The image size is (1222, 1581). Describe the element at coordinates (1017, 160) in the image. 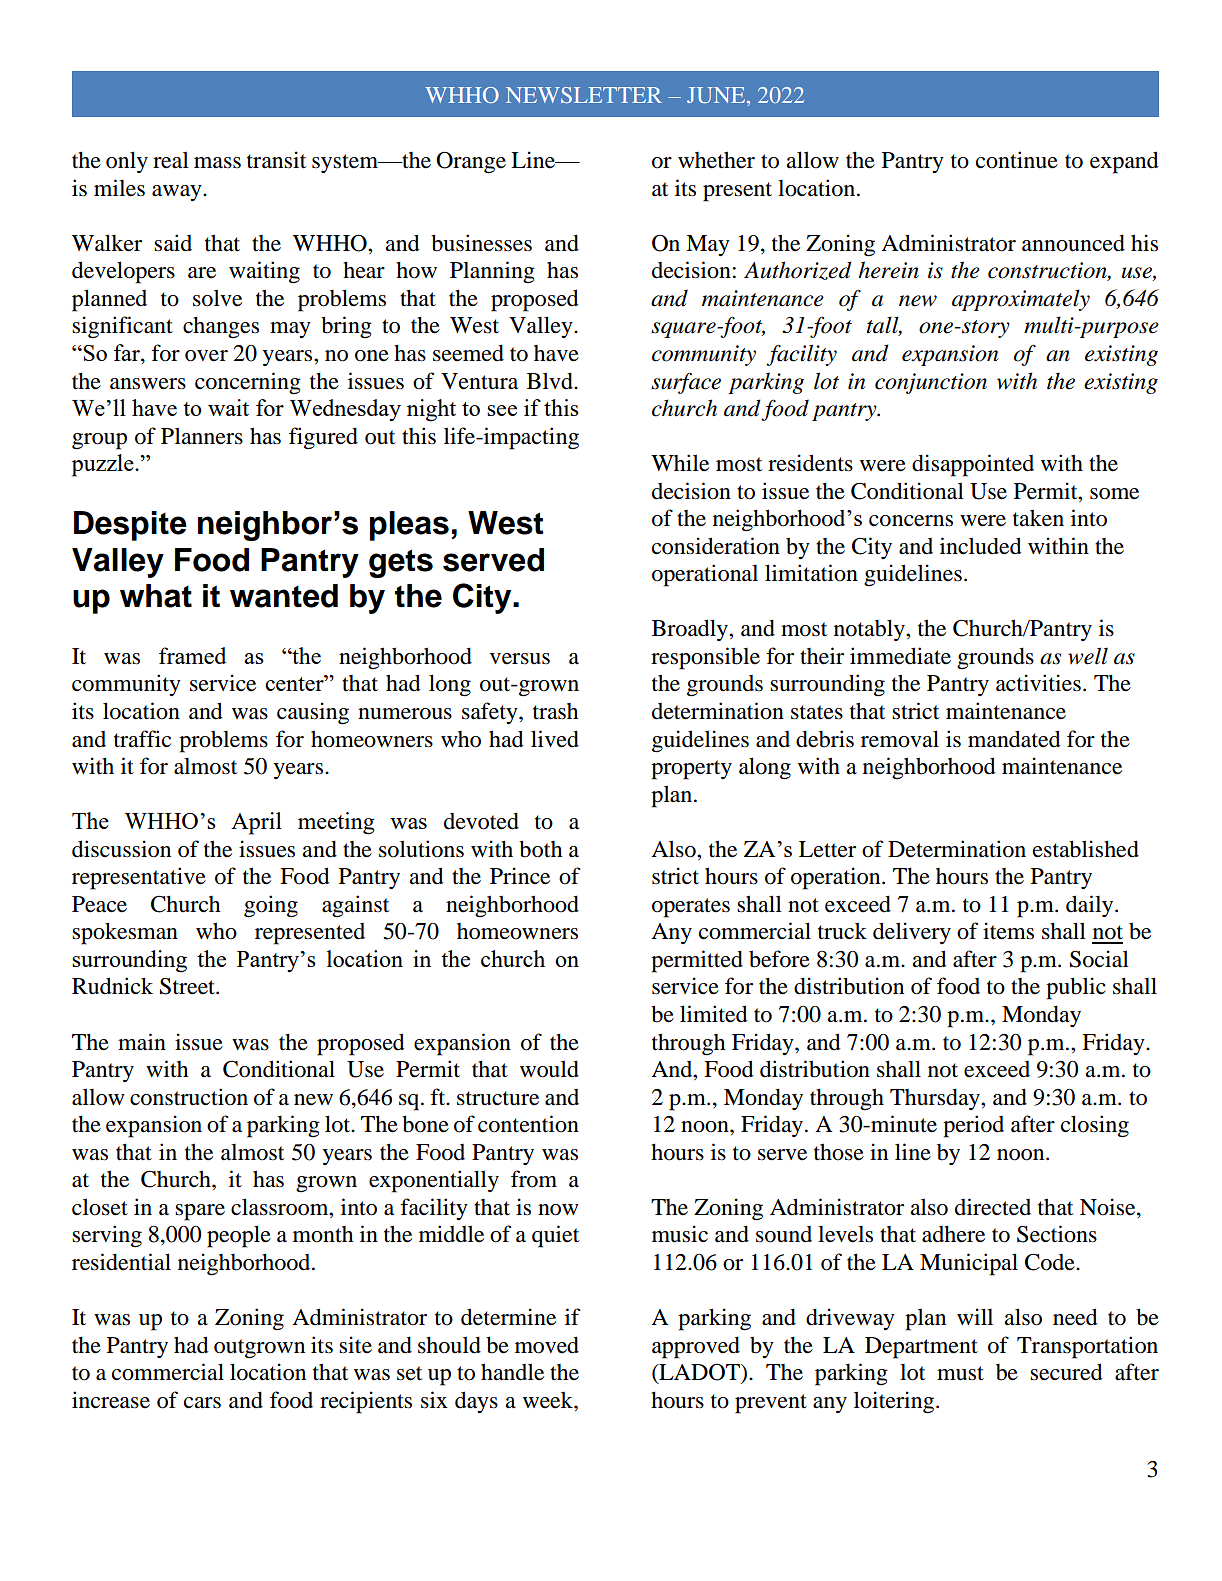

I see `continue` at that location.
